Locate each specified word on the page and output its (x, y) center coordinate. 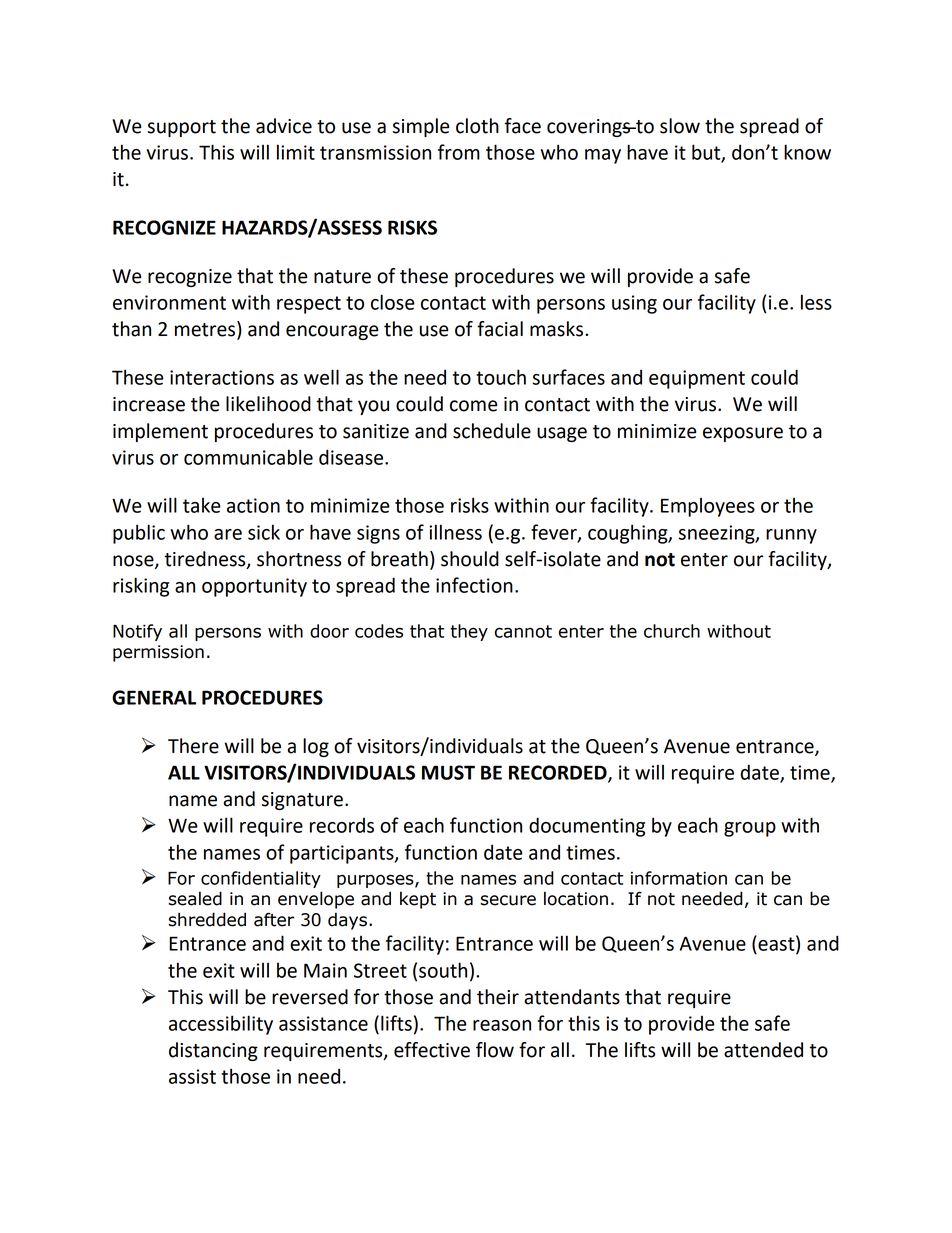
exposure (743, 434)
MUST (448, 772)
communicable (248, 457)
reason (502, 1025)
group (750, 829)
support (182, 128)
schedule (492, 431)
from (459, 152)
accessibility (221, 1025)
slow (680, 126)
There (193, 746)
